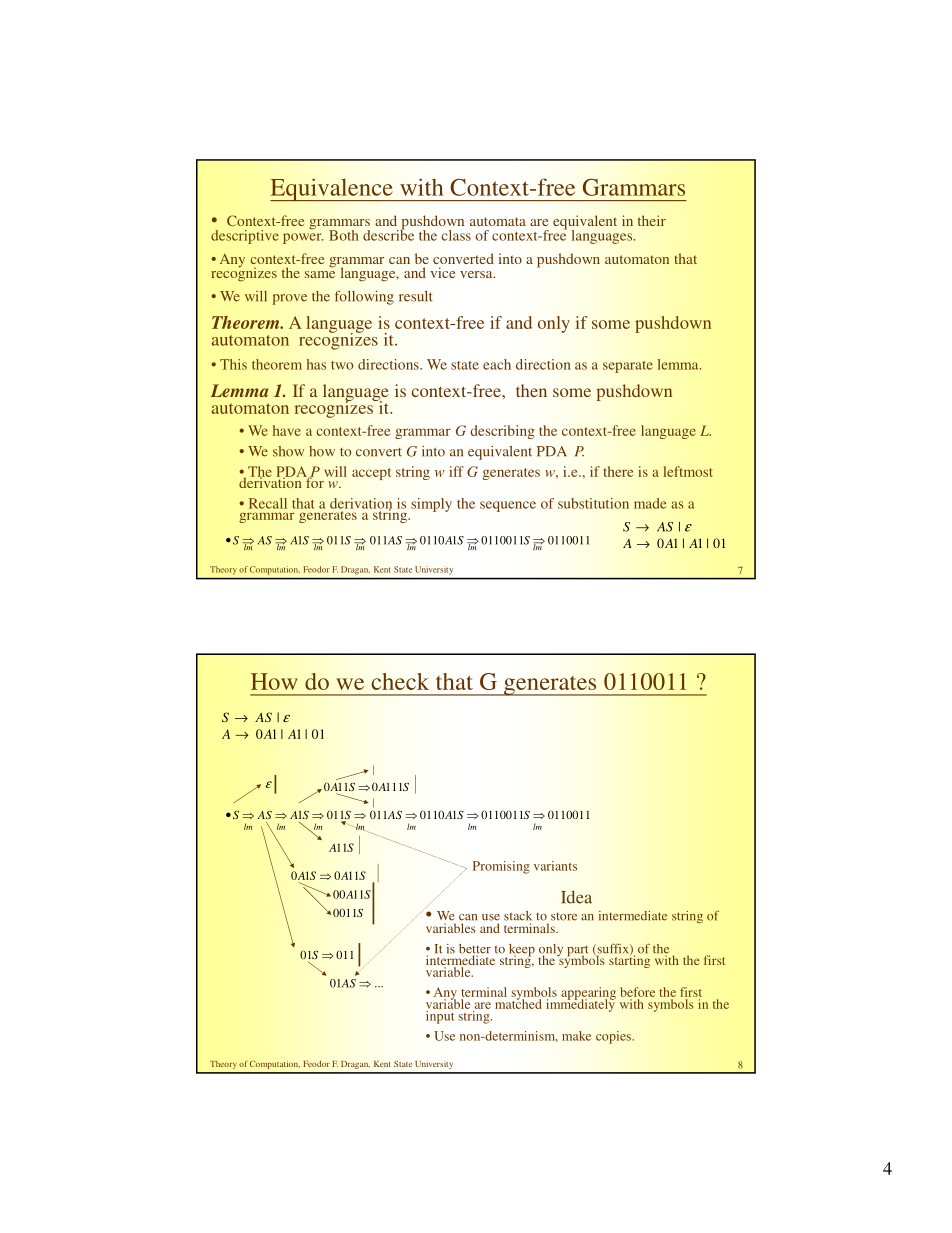 This image has width=952, height=1233. Describe the element at coordinates (650, 503) in the image. I see `made` at that location.
